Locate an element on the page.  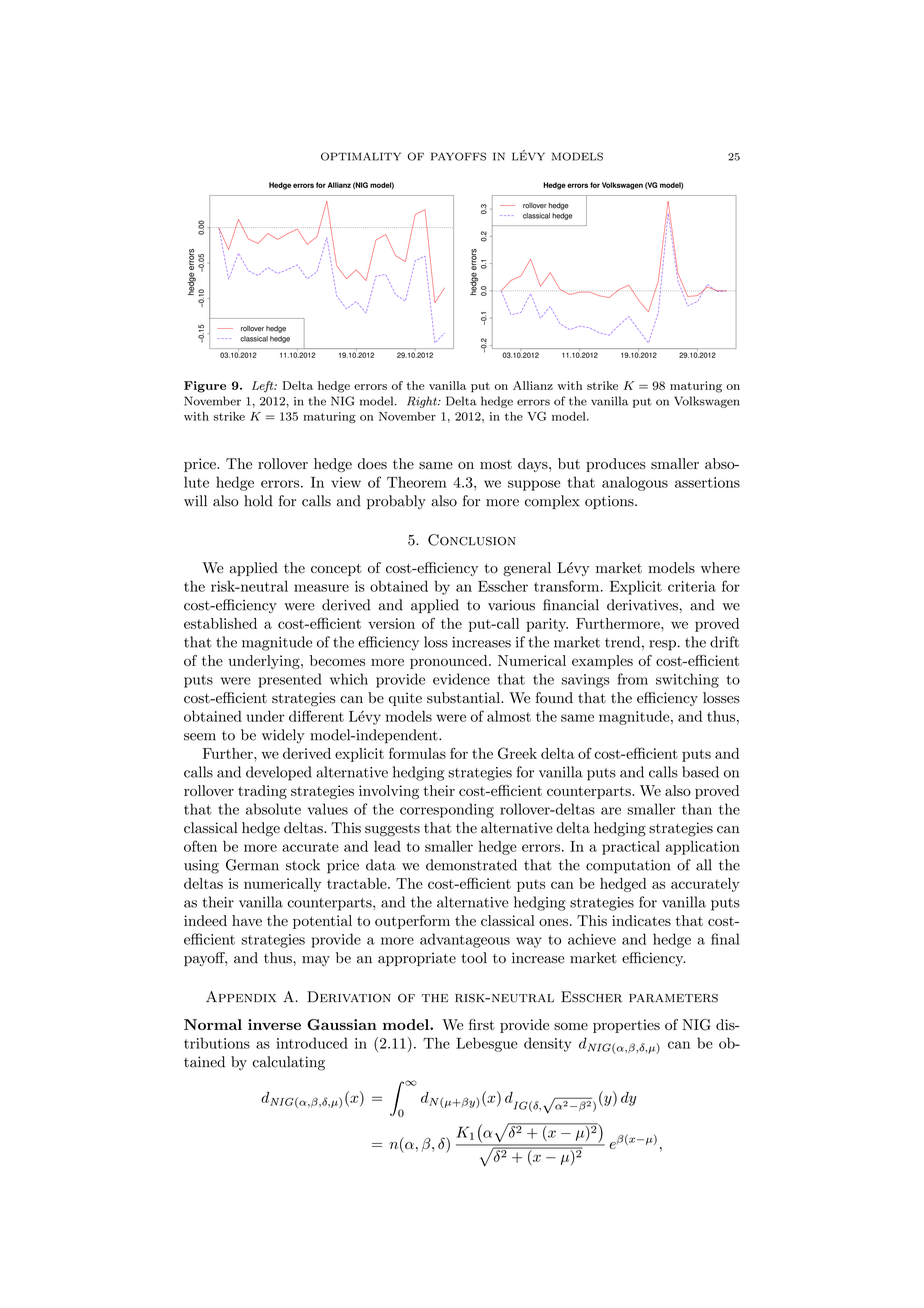
inverse is located at coordinates (274, 1024).
